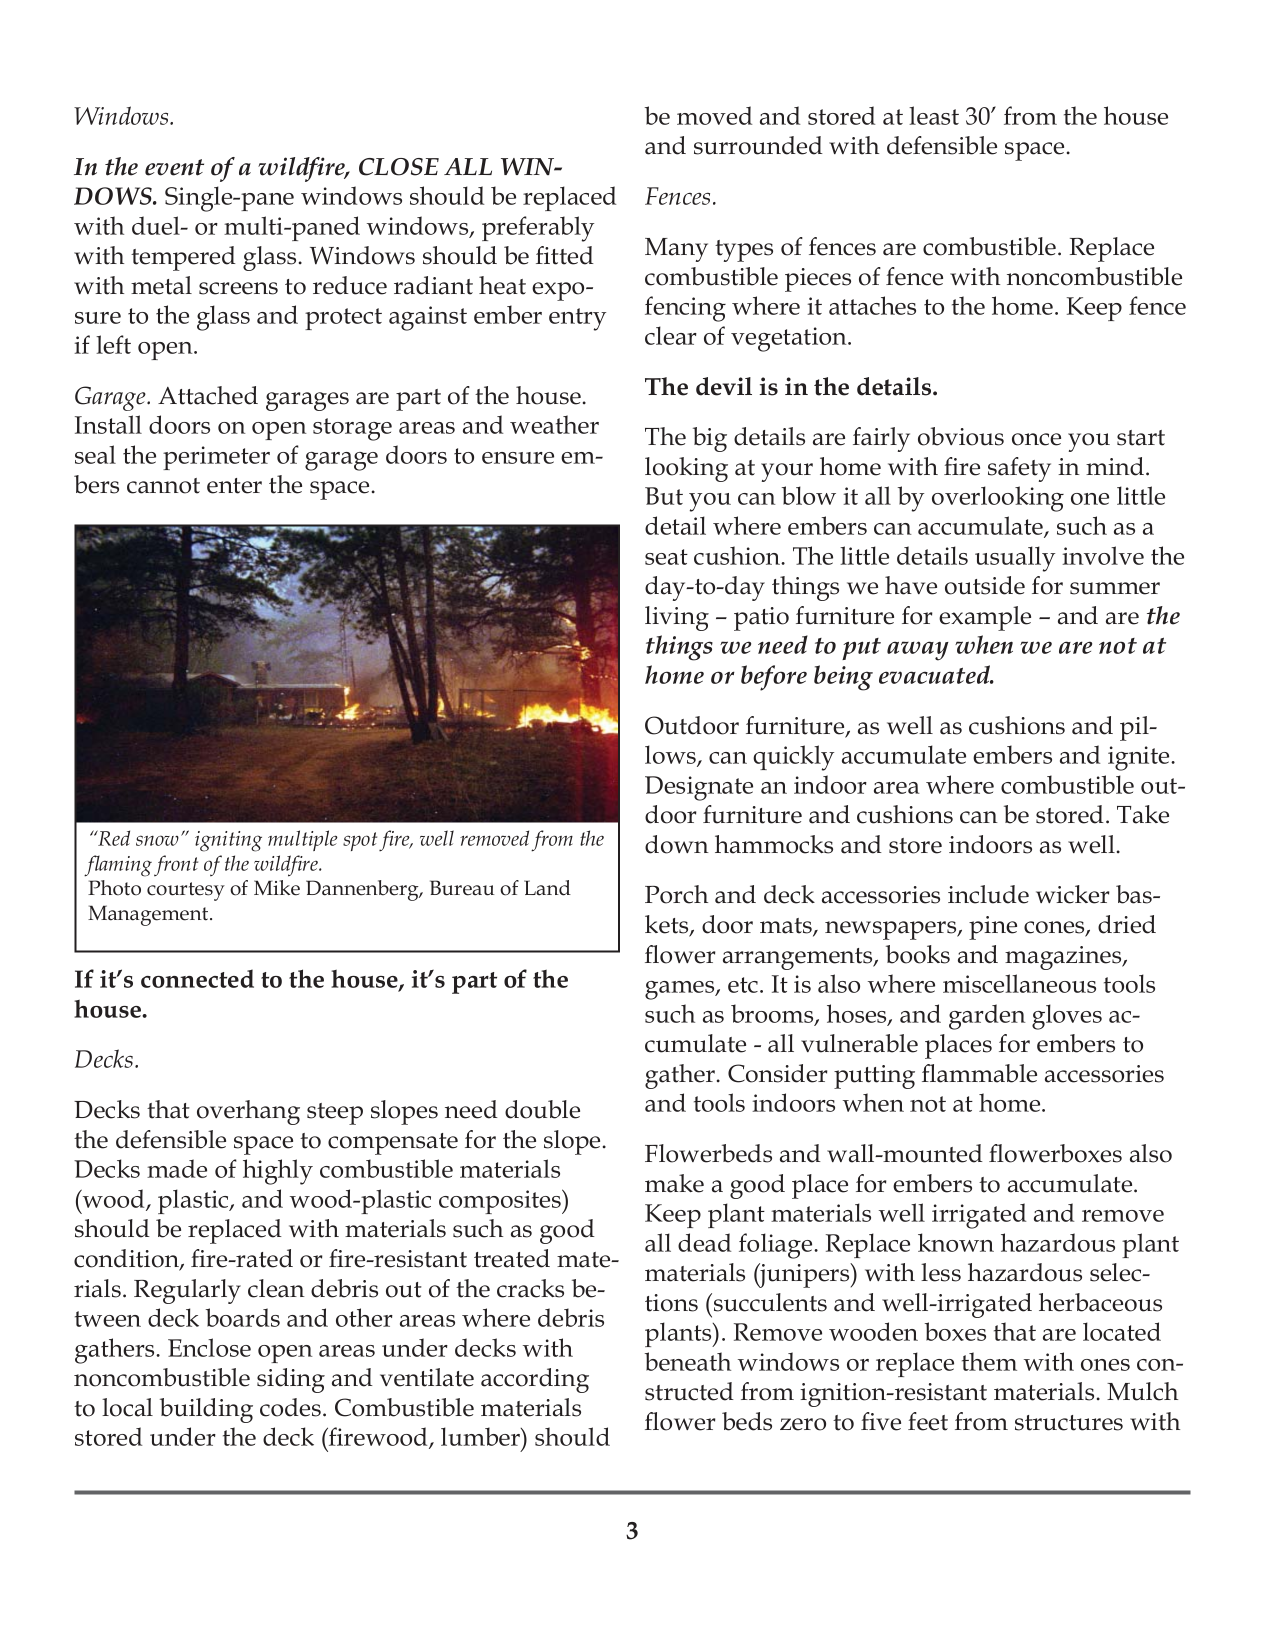 The width and height of the screenshot is (1265, 1637). What do you see at coordinates (664, 496) in the screenshot?
I see `But` at bounding box center [664, 496].
